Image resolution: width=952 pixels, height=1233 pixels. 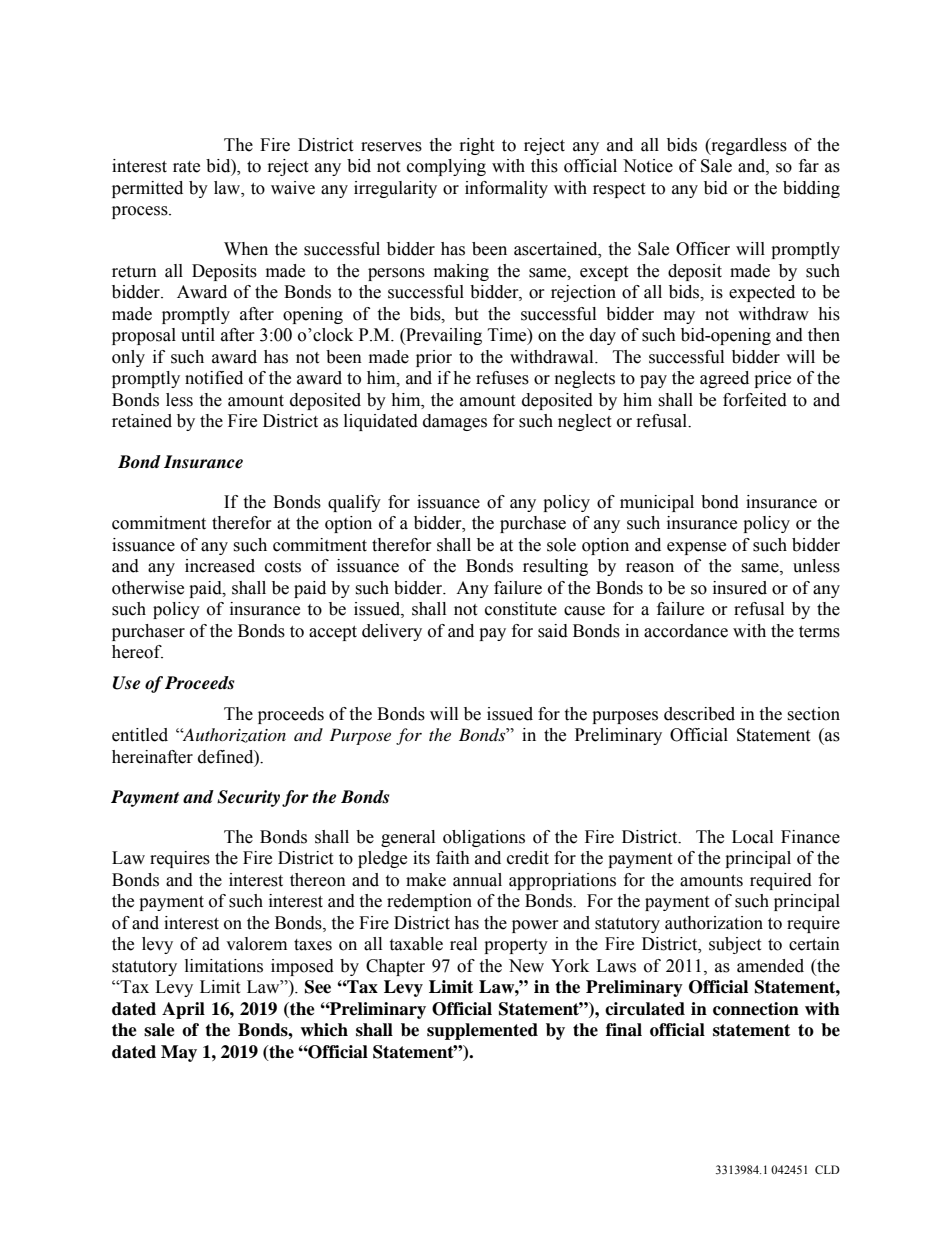 I want to click on rate, so click(x=186, y=167).
